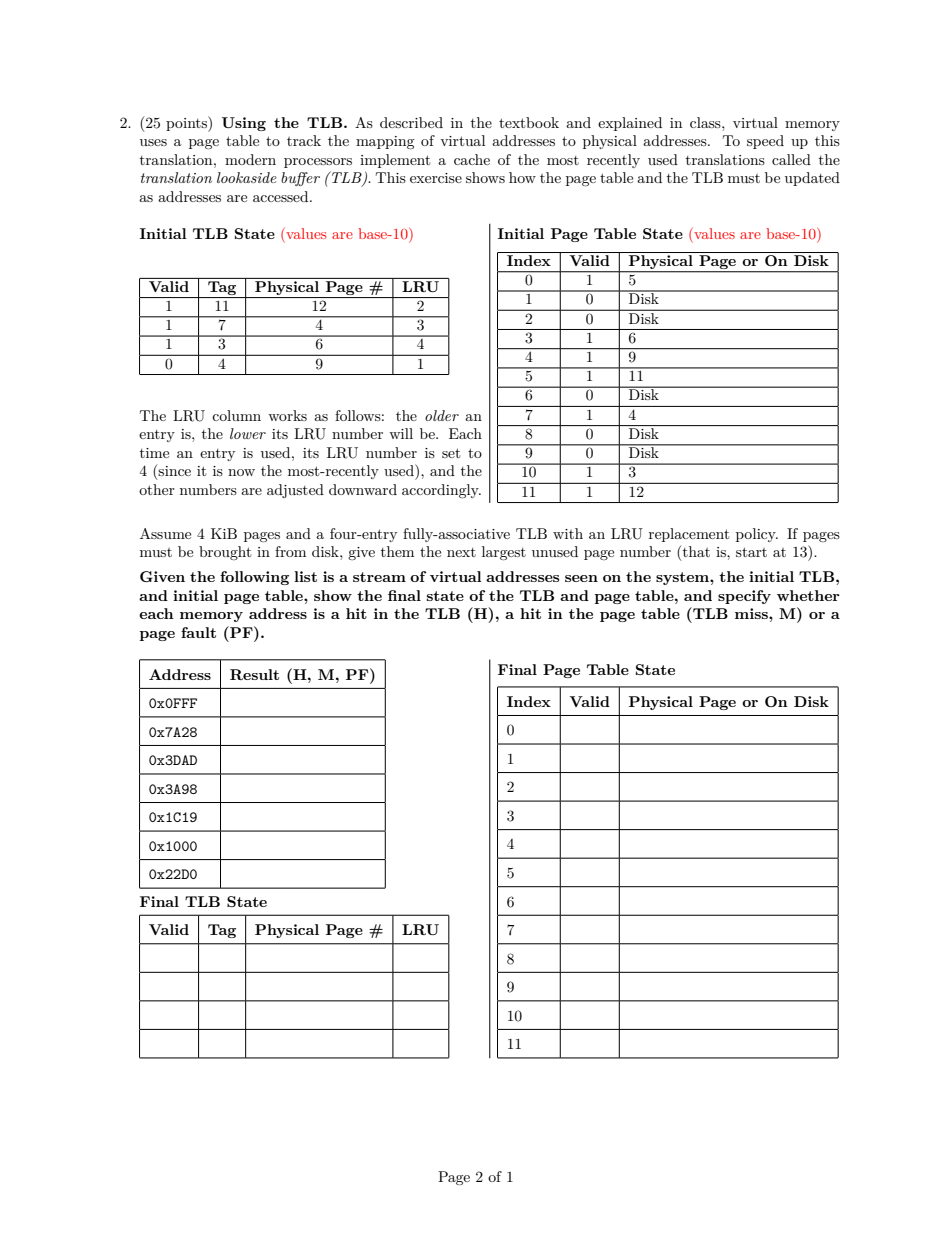  Describe the element at coordinates (254, 674) in the document. I see `Result` at that location.
